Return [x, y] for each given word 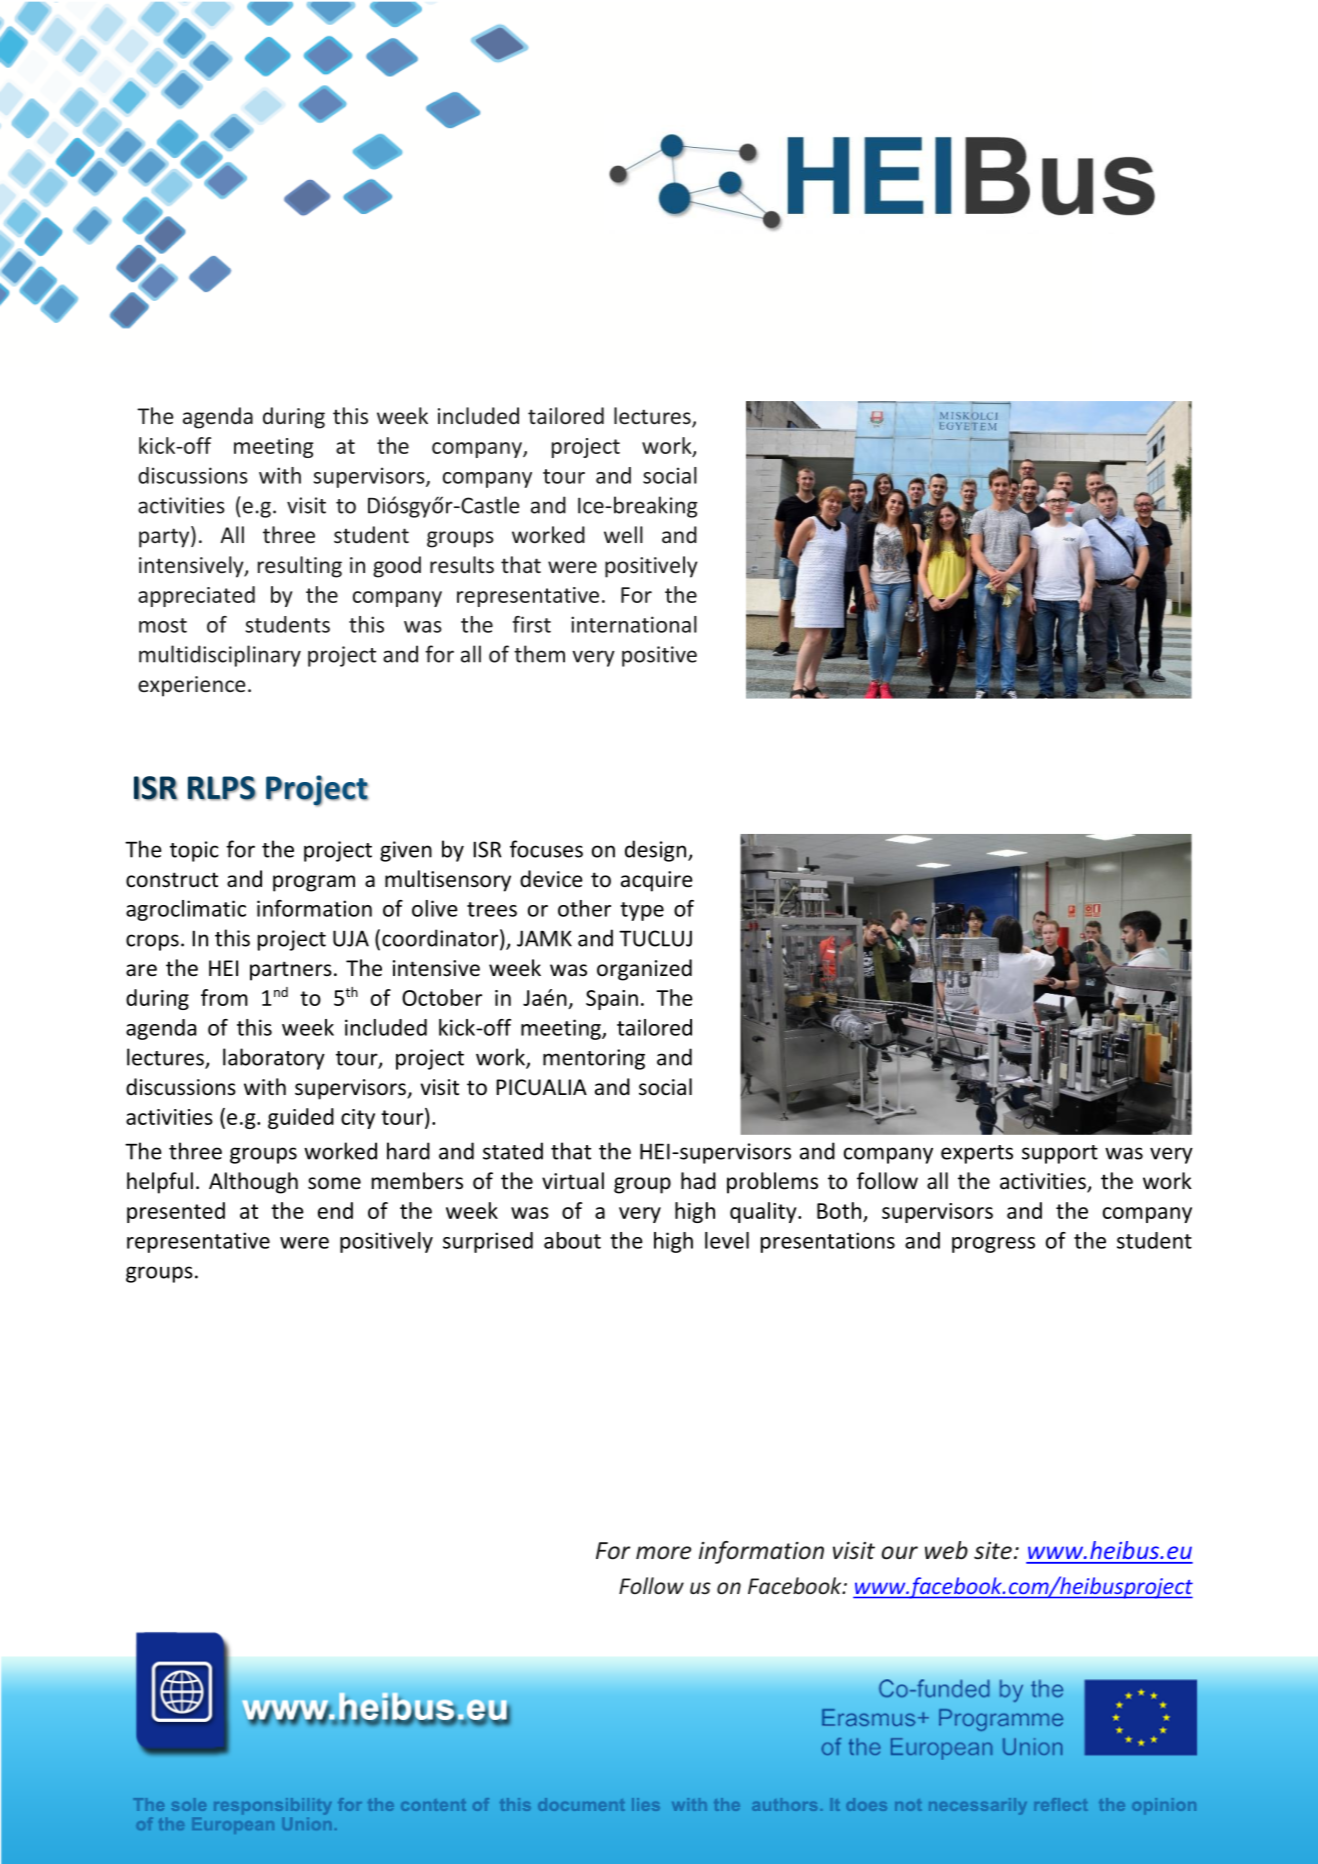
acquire [657, 881]
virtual [573, 1180]
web [946, 1550]
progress [993, 1245]
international [634, 624]
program [314, 883]
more [663, 1553]
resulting [300, 567]
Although [253, 1183]
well [623, 535]
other [584, 908]
